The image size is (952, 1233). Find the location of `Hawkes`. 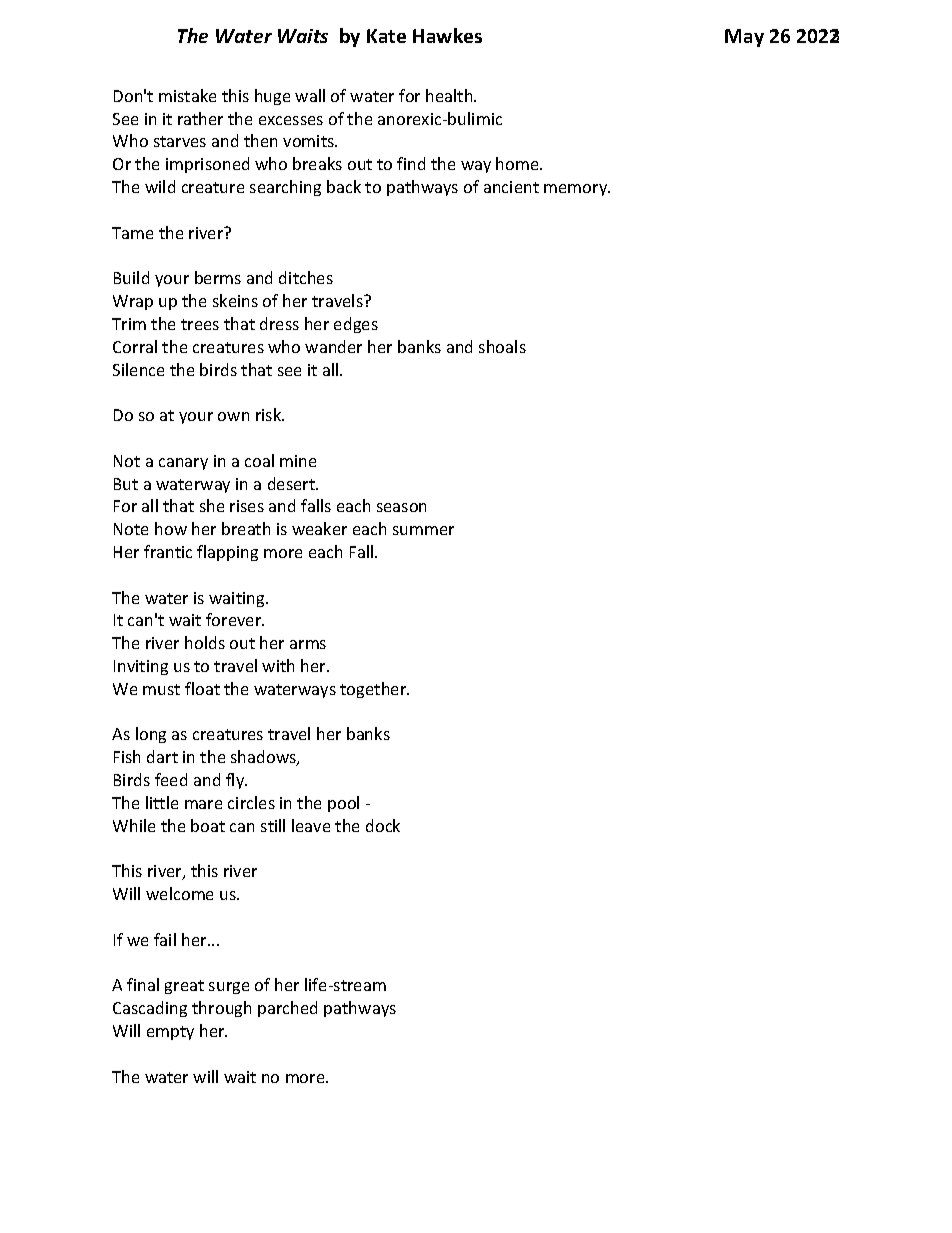

Hawkes is located at coordinates (447, 35).
